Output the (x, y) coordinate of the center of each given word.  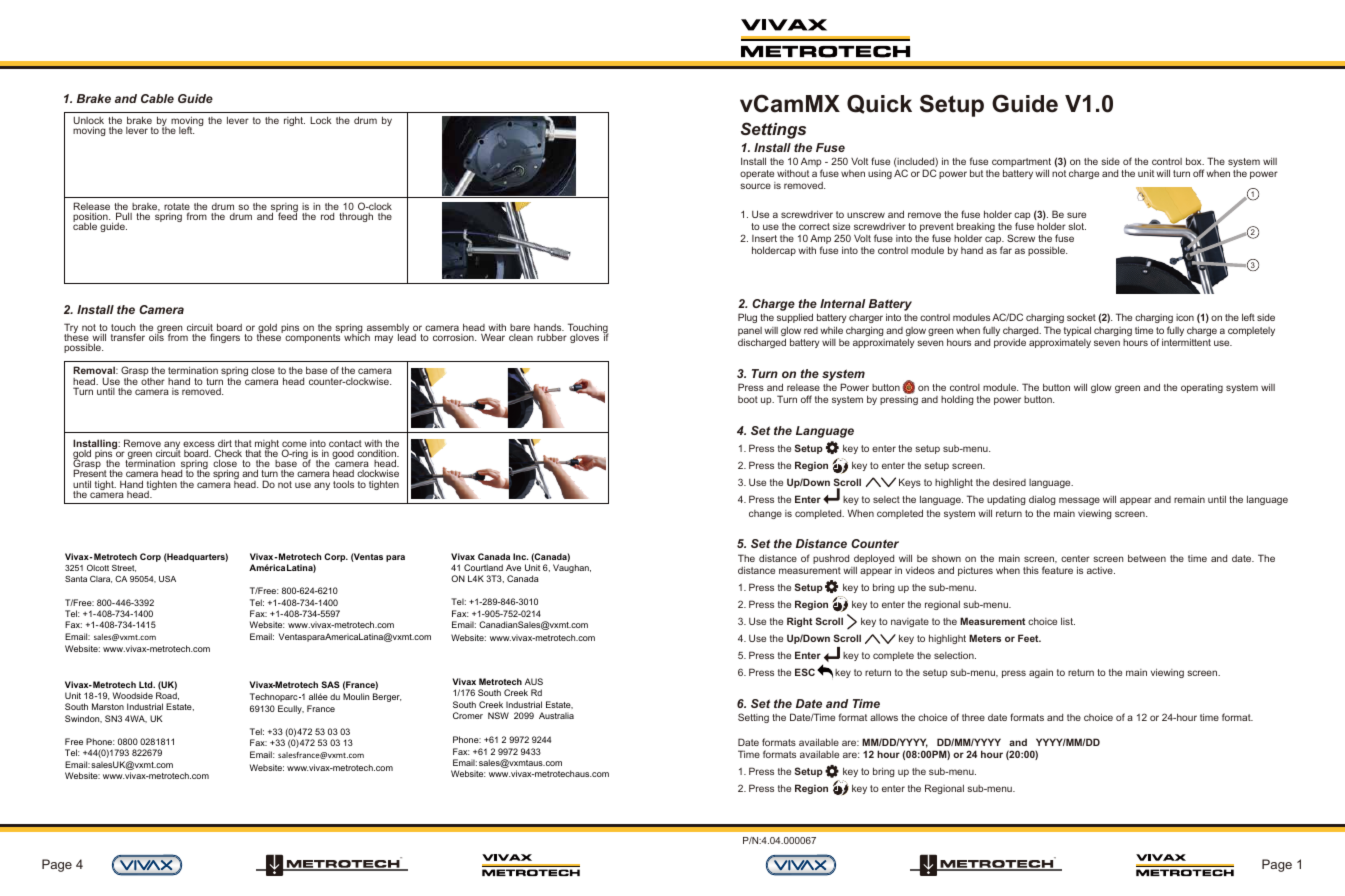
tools (343, 484)
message (1079, 501)
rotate (177, 208)
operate (757, 174)
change (765, 514)
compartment (1021, 164)
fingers (225, 338)
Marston (108, 706)
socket (1081, 317)
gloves (584, 338)
